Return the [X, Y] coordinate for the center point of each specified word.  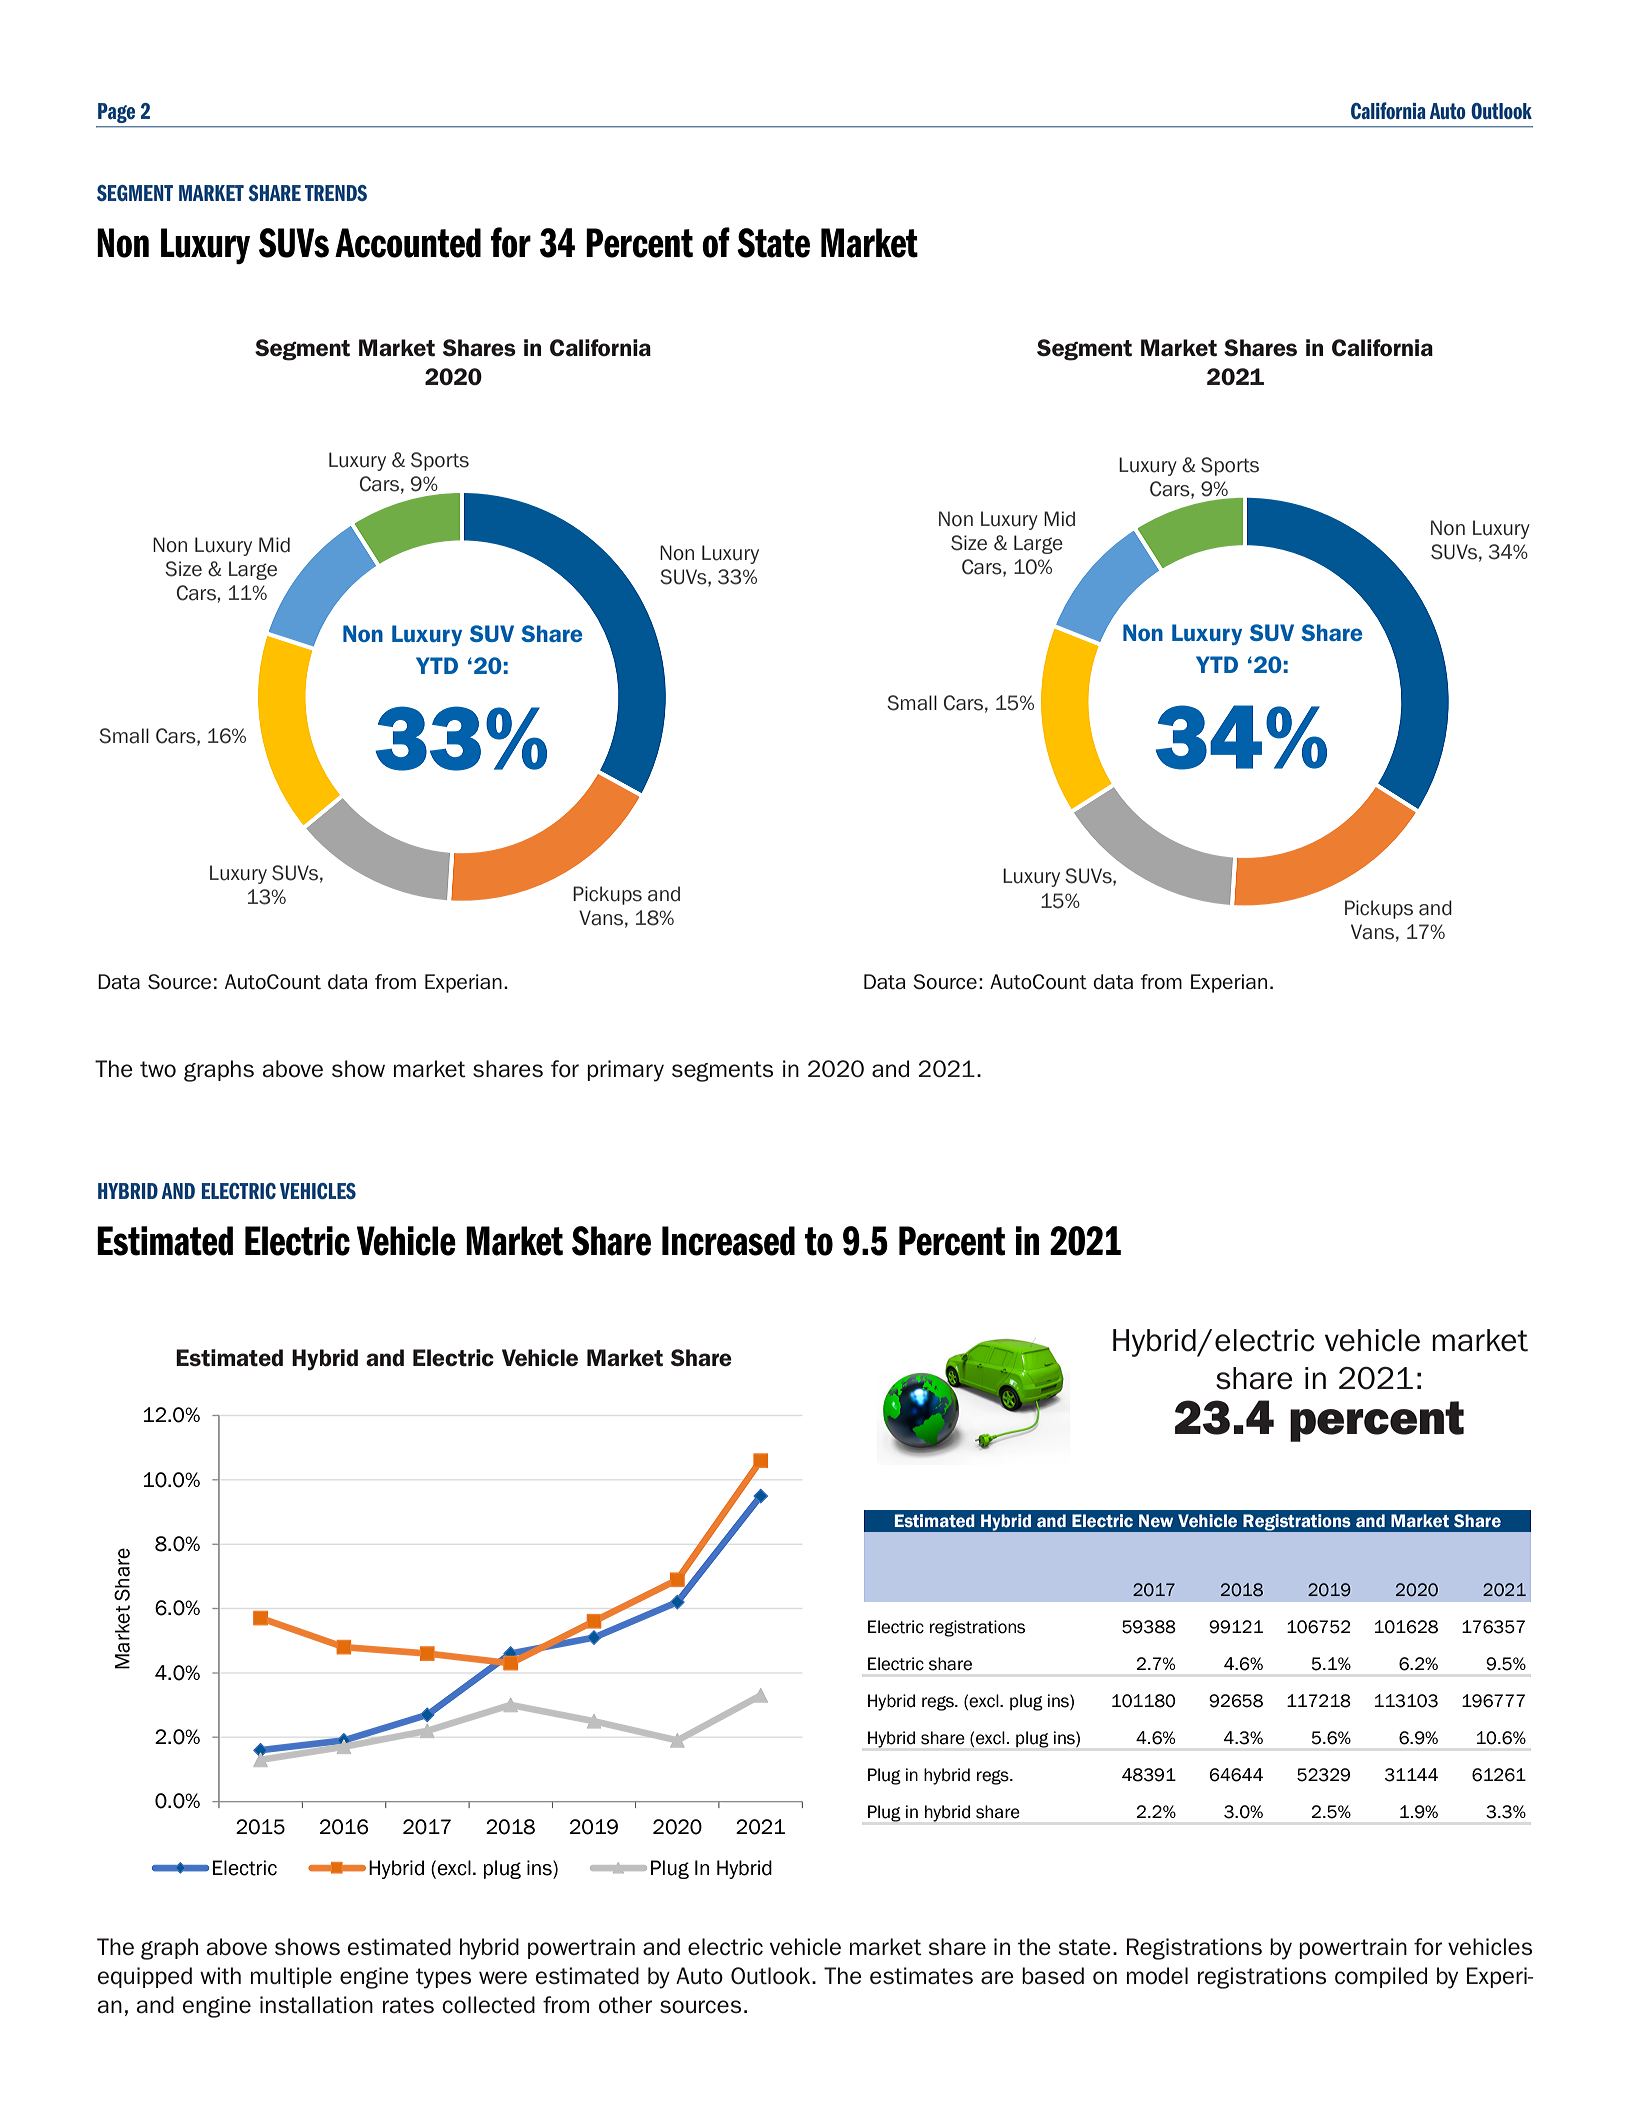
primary [625, 1071]
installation [316, 2005]
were [503, 1978]
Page [116, 113]
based [1053, 1976]
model [1157, 1976]
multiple [291, 1977]
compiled [1381, 1977]
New [1156, 1521]
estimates [921, 1976]
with [220, 1976]
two [158, 1069]
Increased [728, 1241]
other [625, 2005]
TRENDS [336, 193]
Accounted [408, 243]
